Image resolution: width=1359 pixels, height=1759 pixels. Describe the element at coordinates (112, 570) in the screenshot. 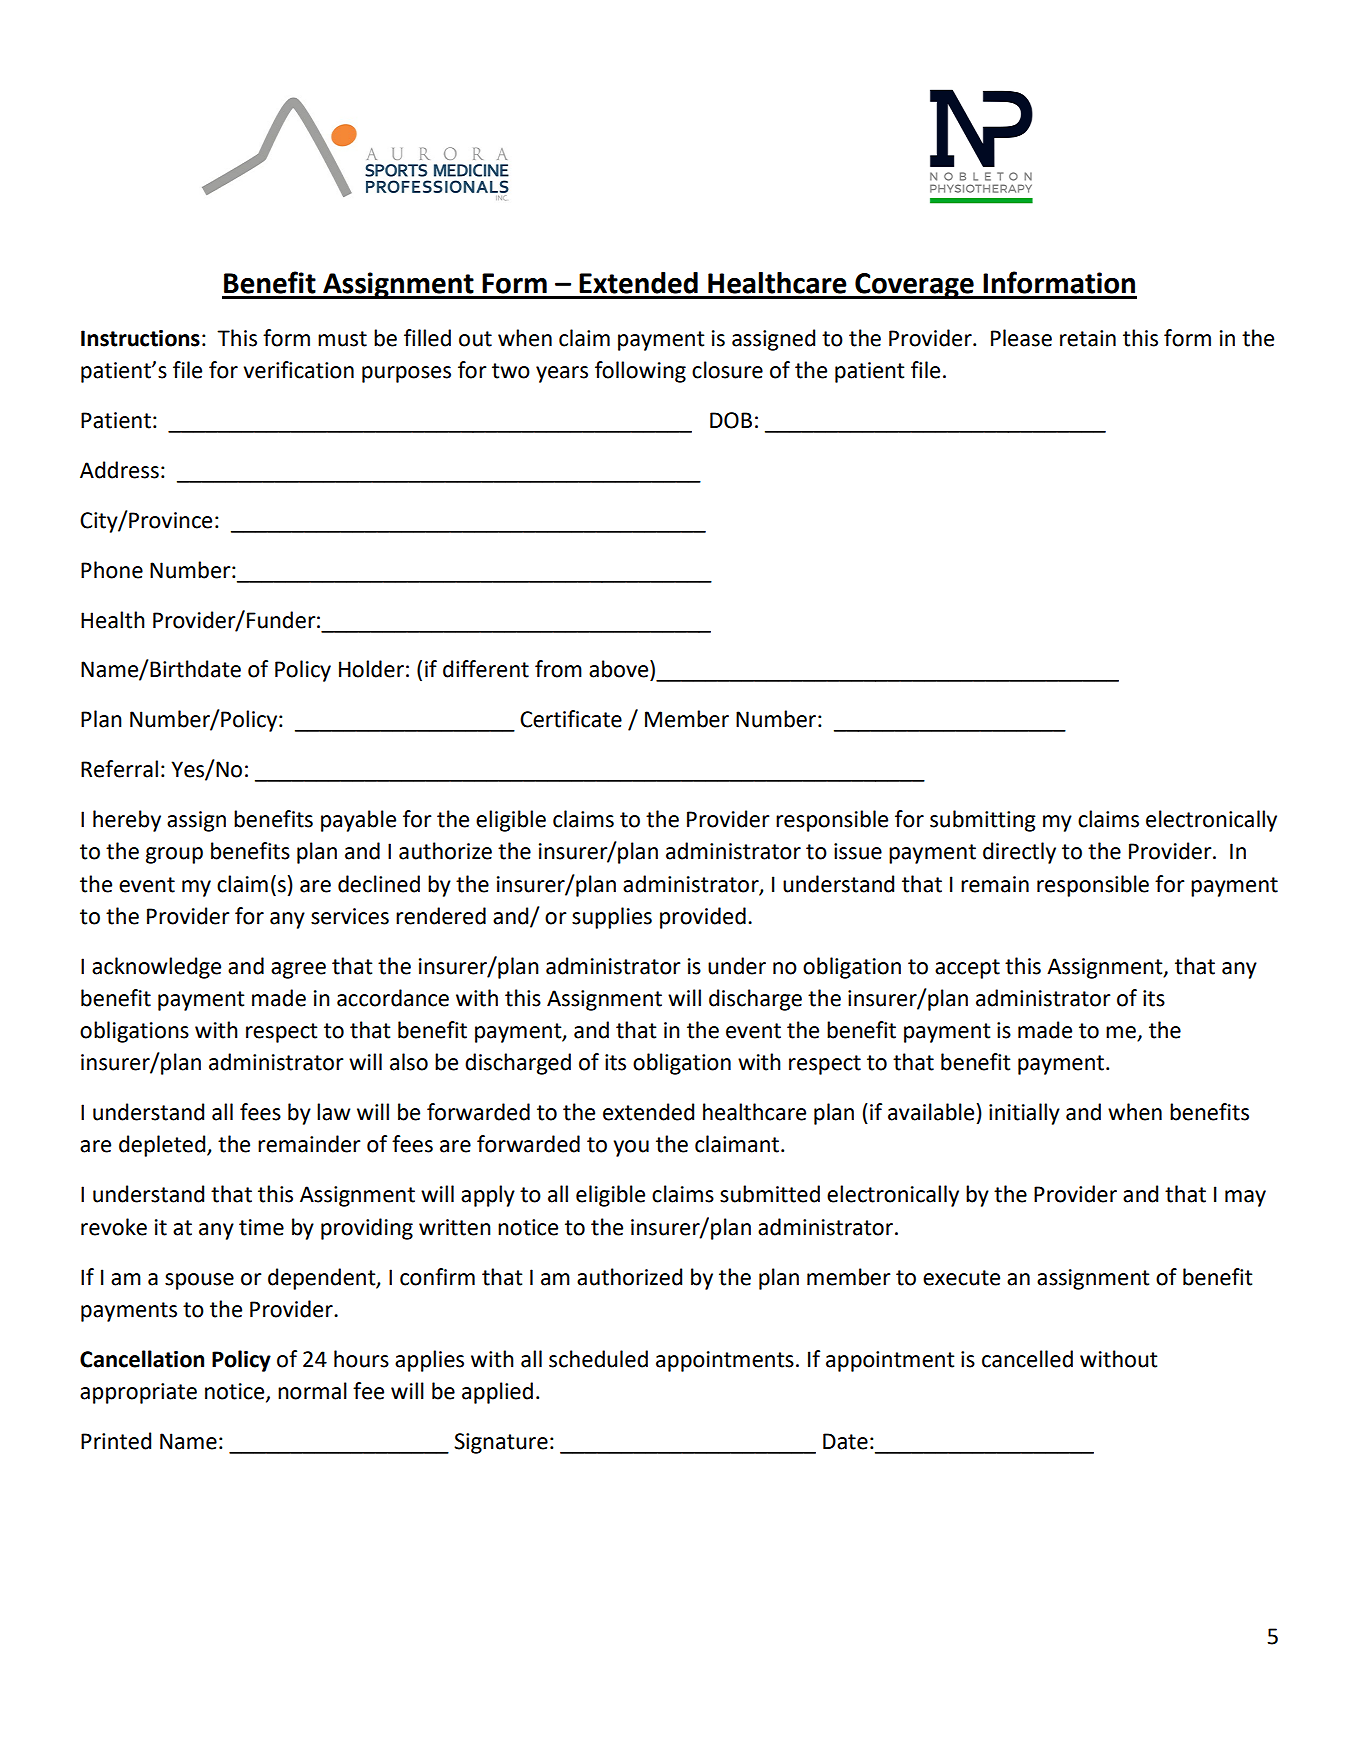

I see `Phone` at that location.
